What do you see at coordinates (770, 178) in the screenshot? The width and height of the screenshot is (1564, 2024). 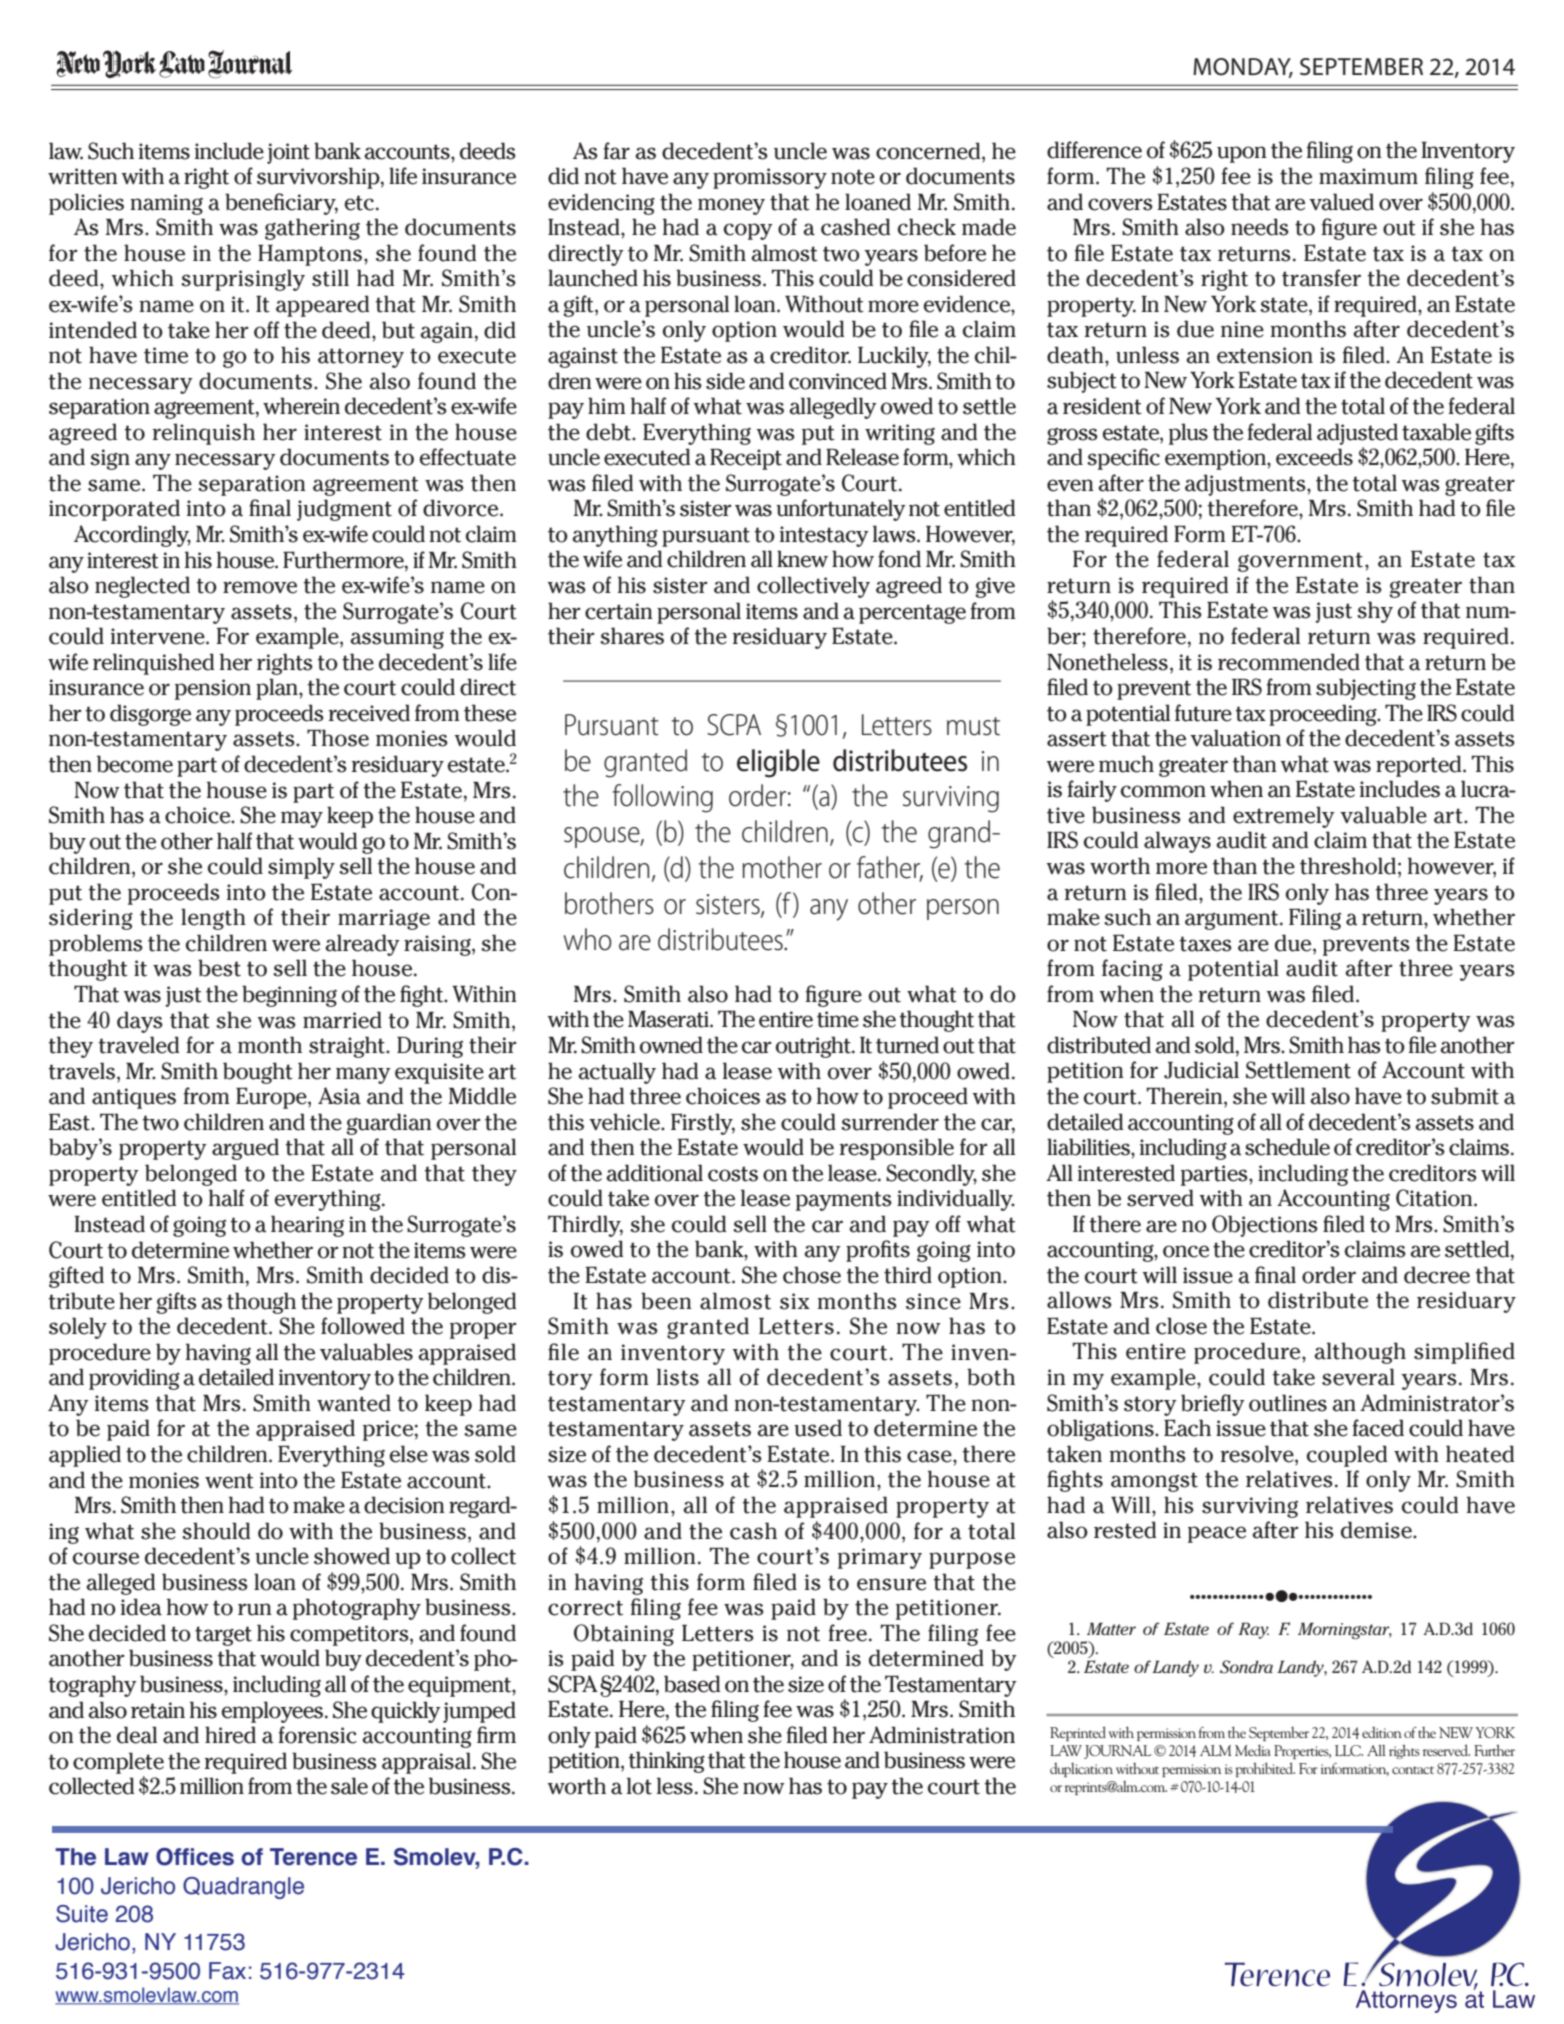 I see `promissory` at bounding box center [770, 178].
